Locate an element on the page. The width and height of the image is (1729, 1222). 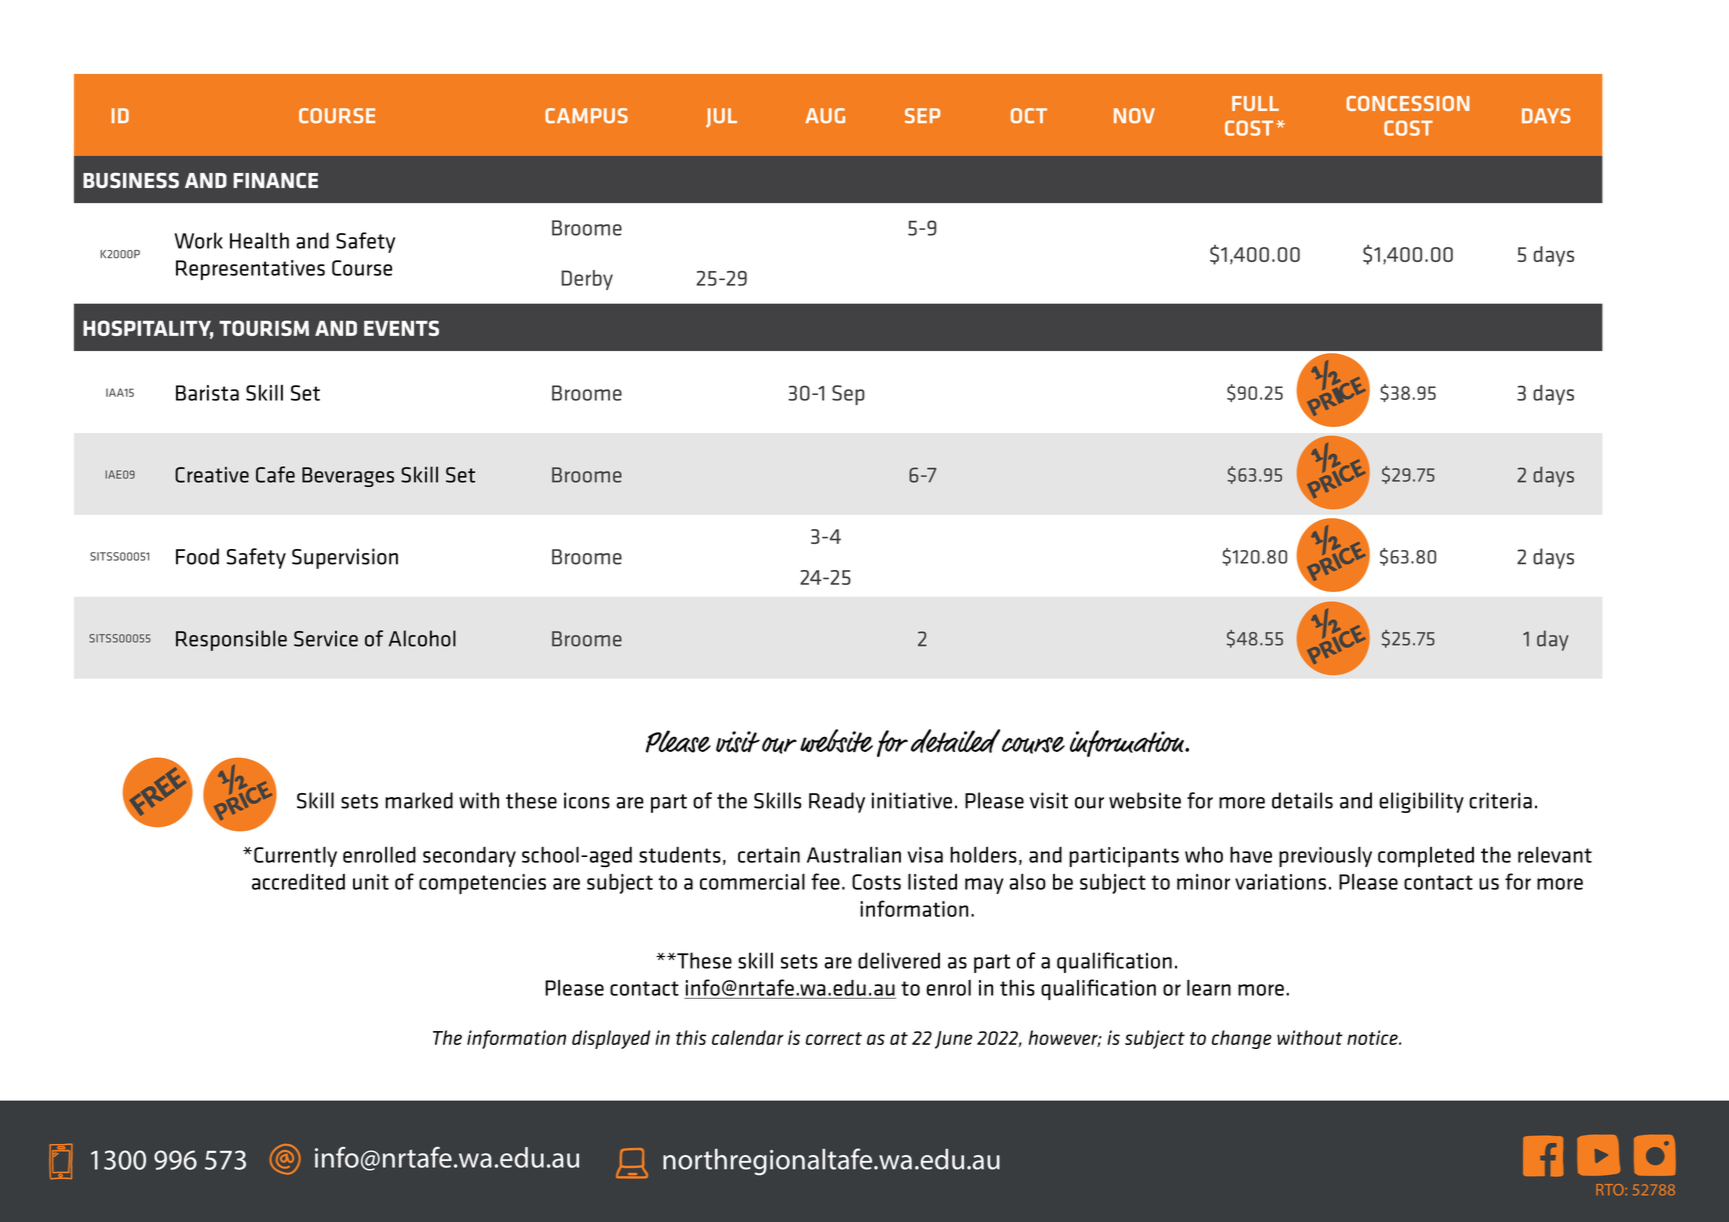
FINANCE is located at coordinates (275, 180).
